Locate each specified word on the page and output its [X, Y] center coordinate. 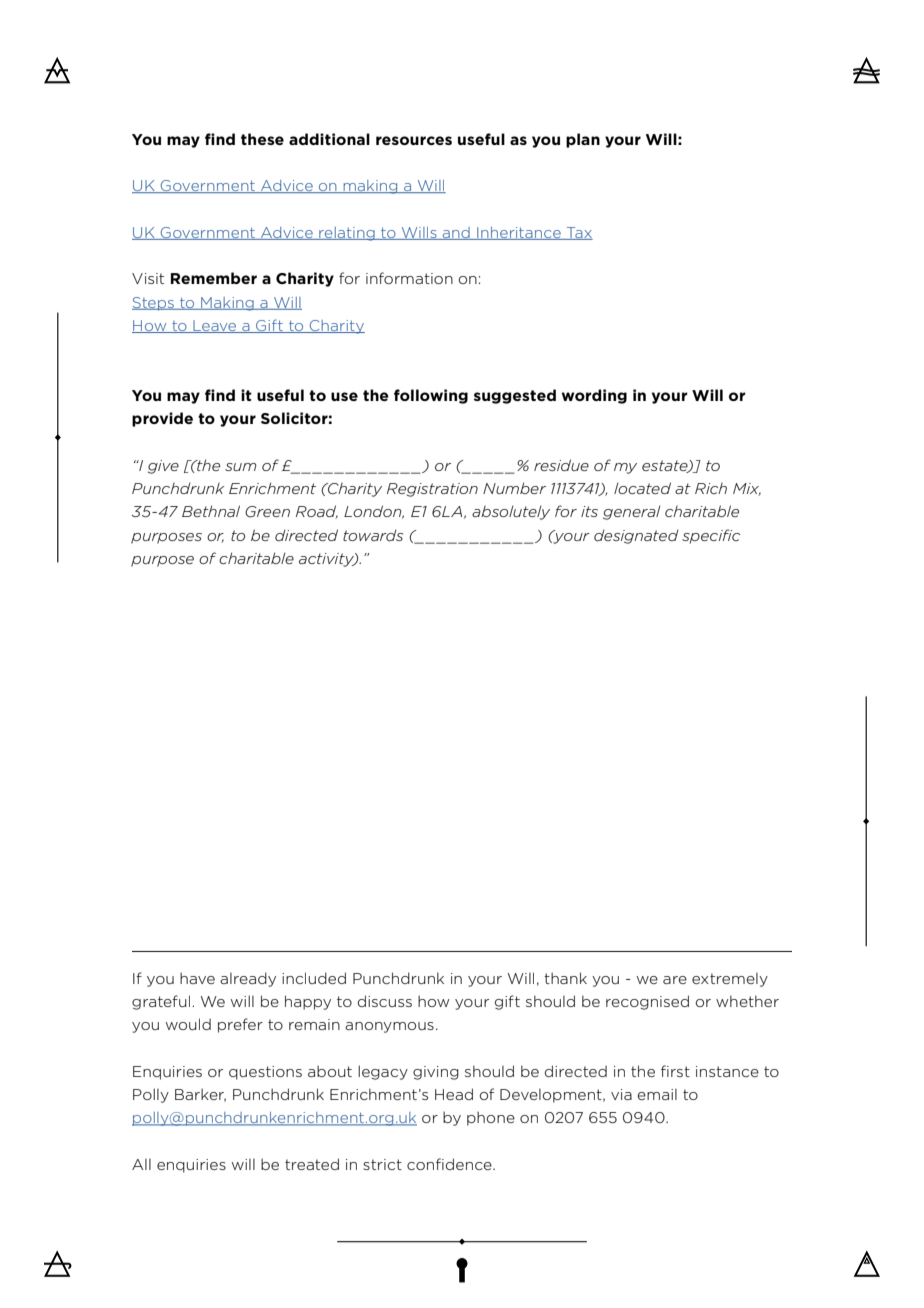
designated [636, 537]
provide [162, 419]
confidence [450, 1164]
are [675, 980]
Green [267, 512]
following [431, 396]
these [262, 139]
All [141, 1164]
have [197, 978]
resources [414, 140]
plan [583, 140]
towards [373, 535]
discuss [385, 1001]
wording [594, 396]
